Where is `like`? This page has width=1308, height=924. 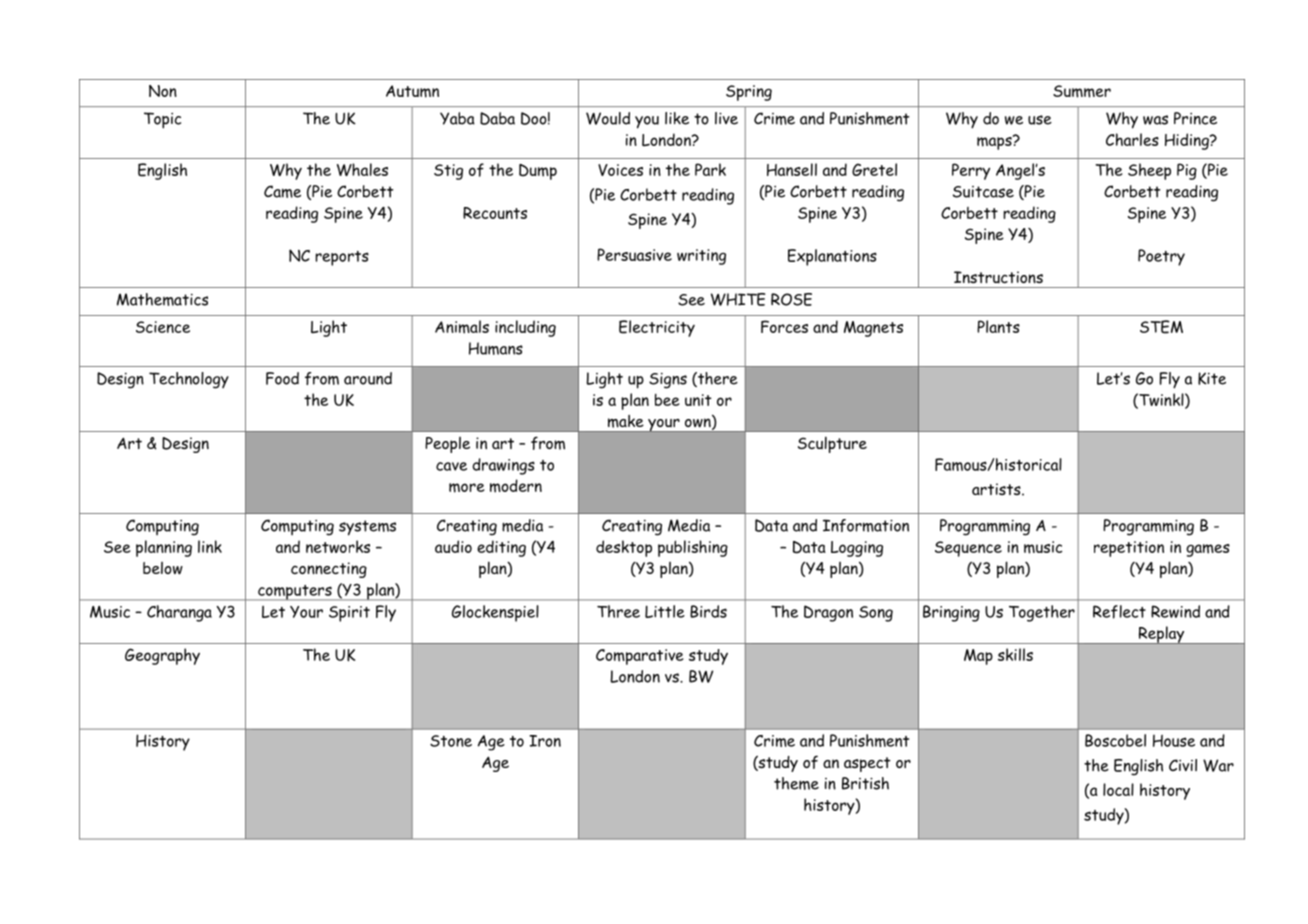 like is located at coordinates (677, 118).
